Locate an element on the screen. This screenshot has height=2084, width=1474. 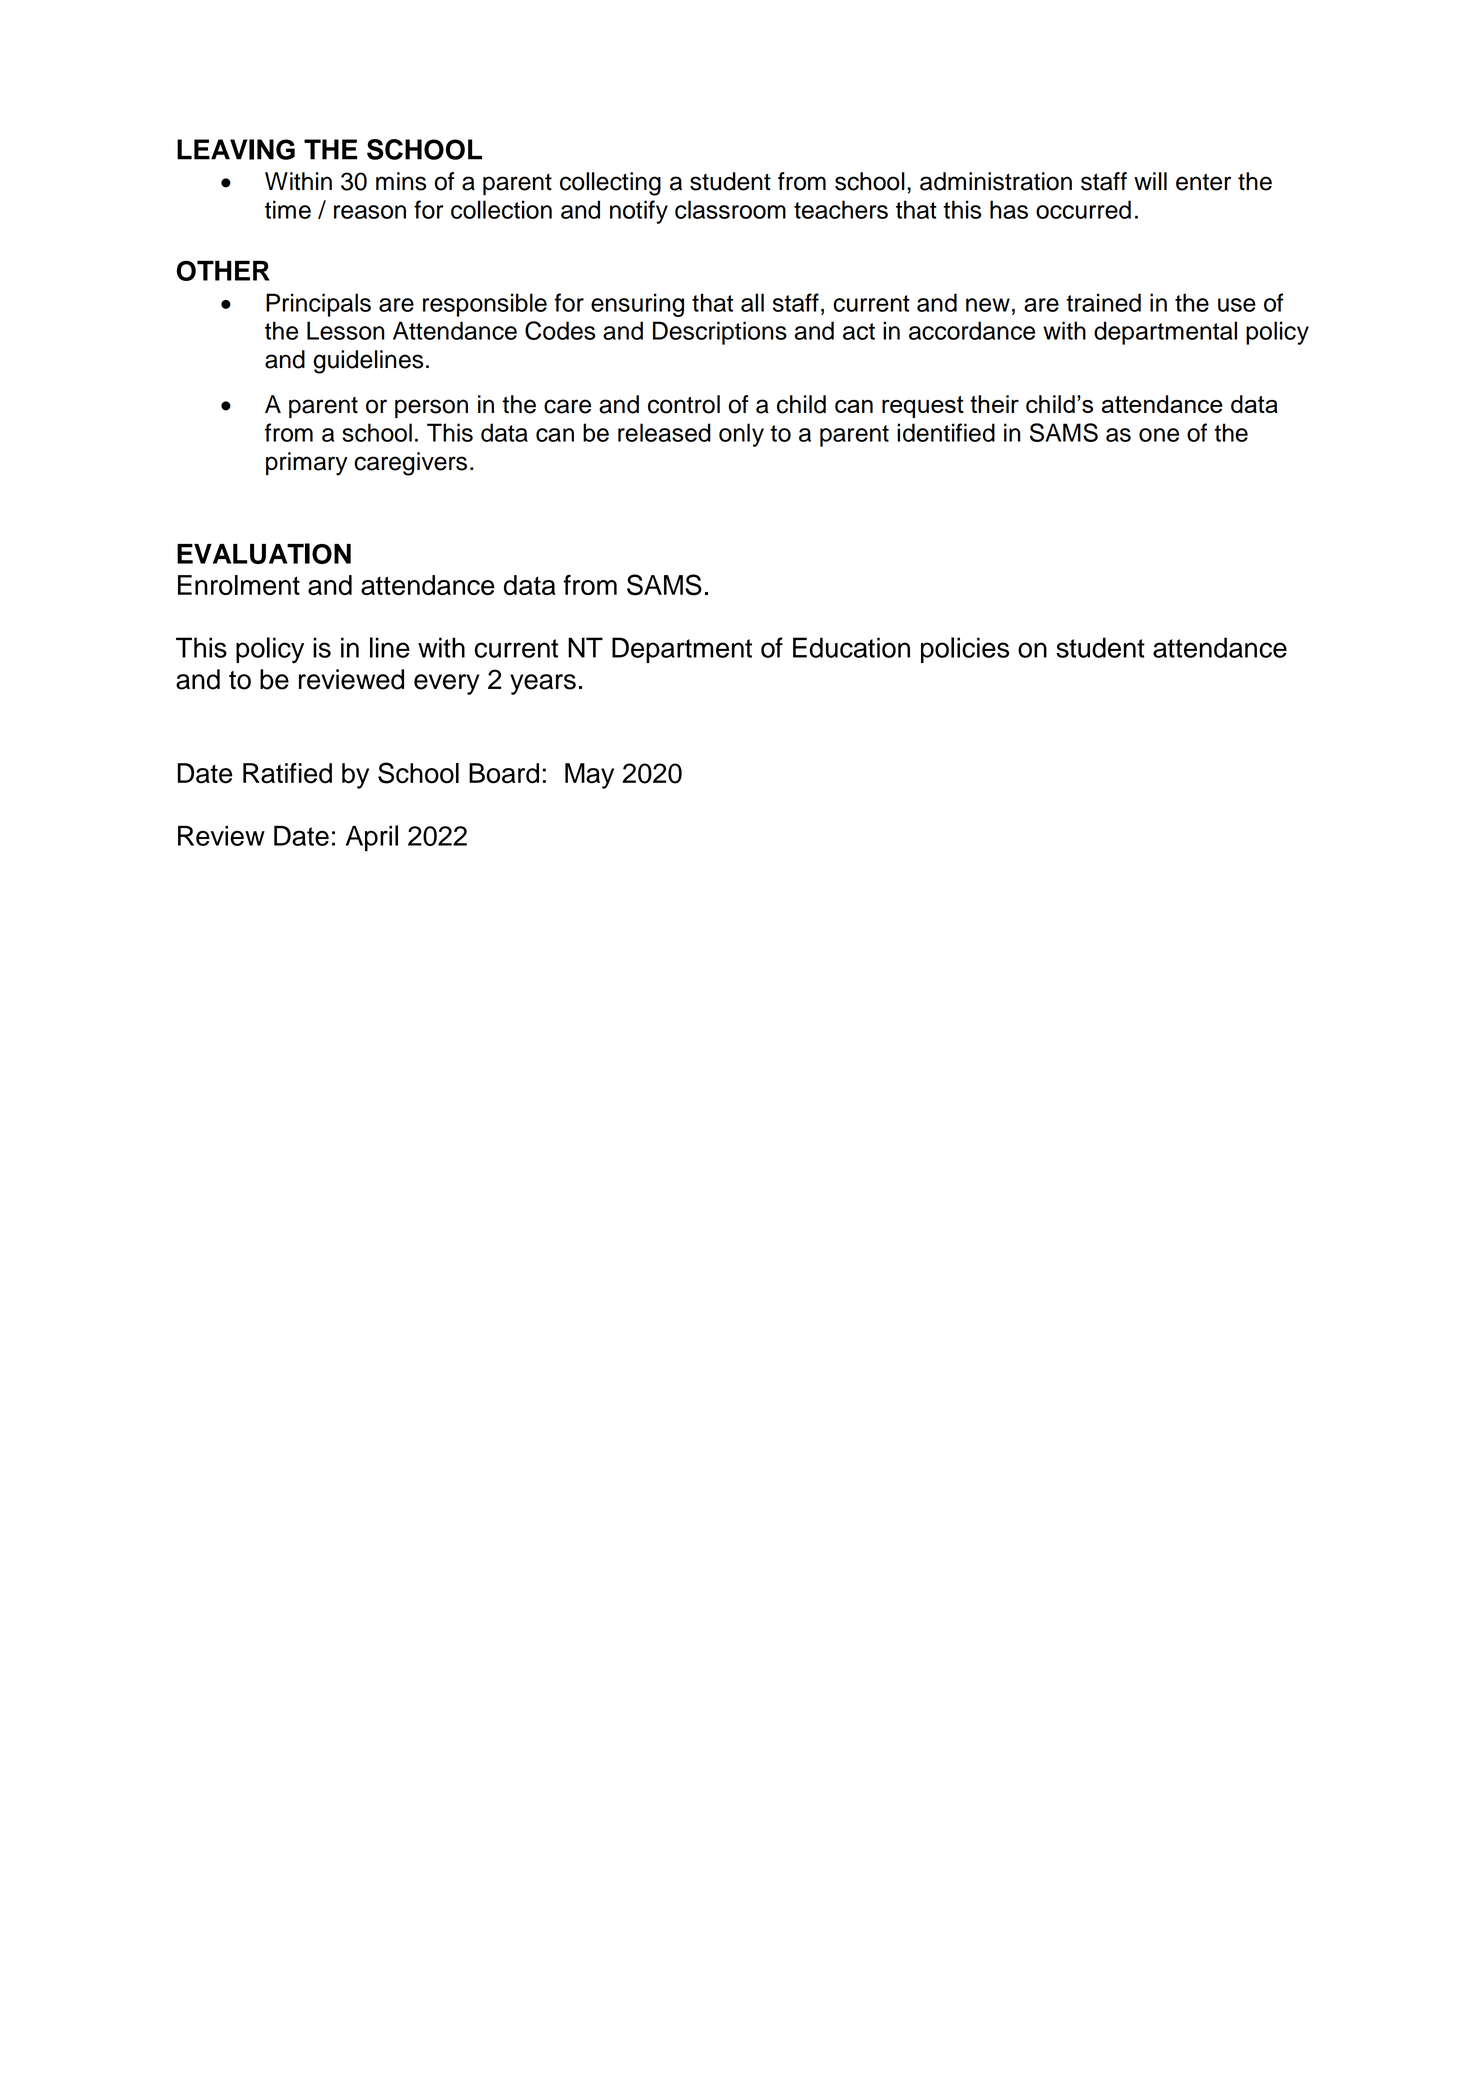
Board is located at coordinates (504, 773).
